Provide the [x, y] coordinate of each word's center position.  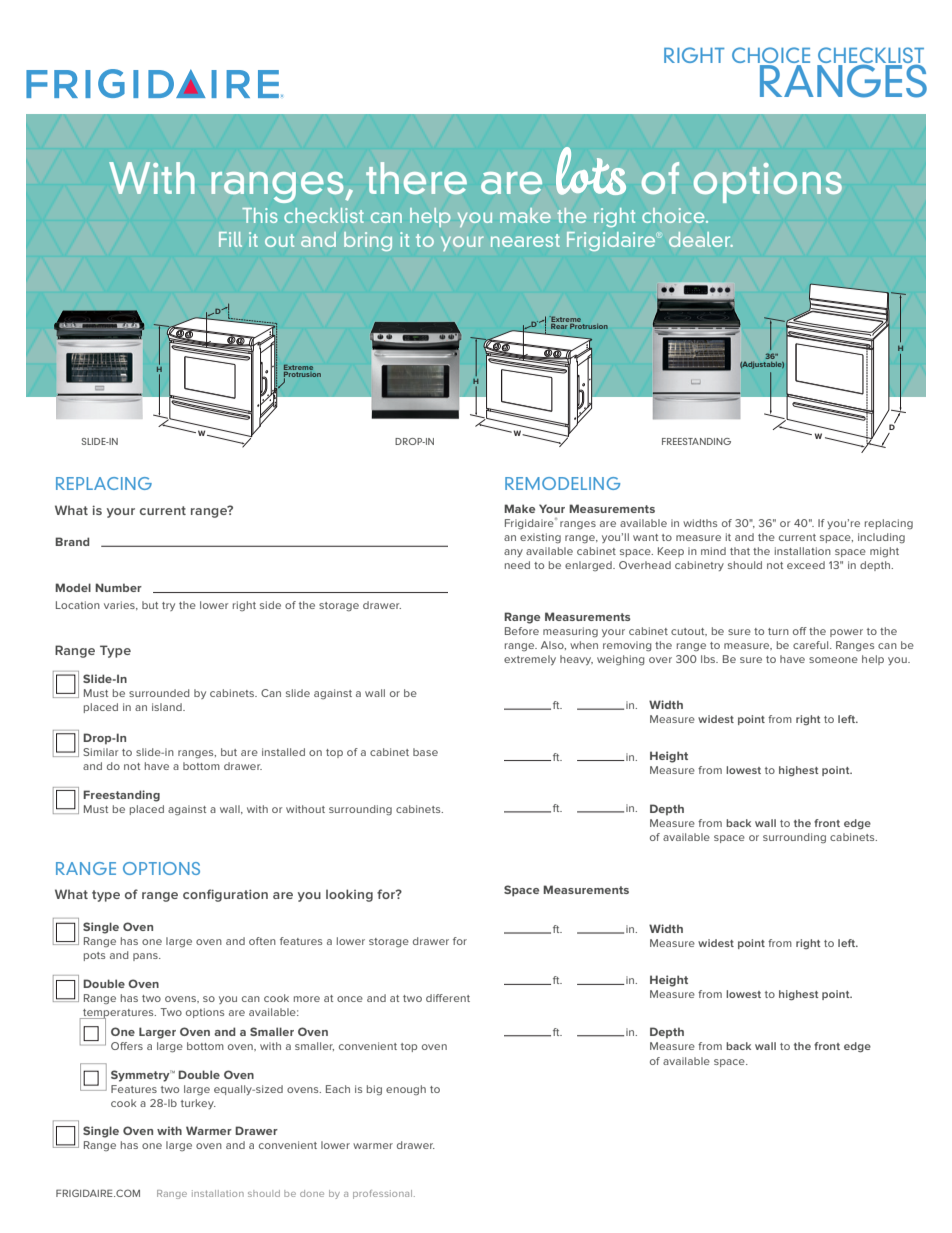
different [448, 998]
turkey [198, 1104]
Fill [230, 239]
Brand [72, 541]
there [416, 178]
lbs [709, 659]
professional [384, 1194]
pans [146, 957]
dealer [701, 239]
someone [833, 660]
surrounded [159, 693]
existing [540, 538]
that [740, 551]
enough [406, 1090]
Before [522, 631]
